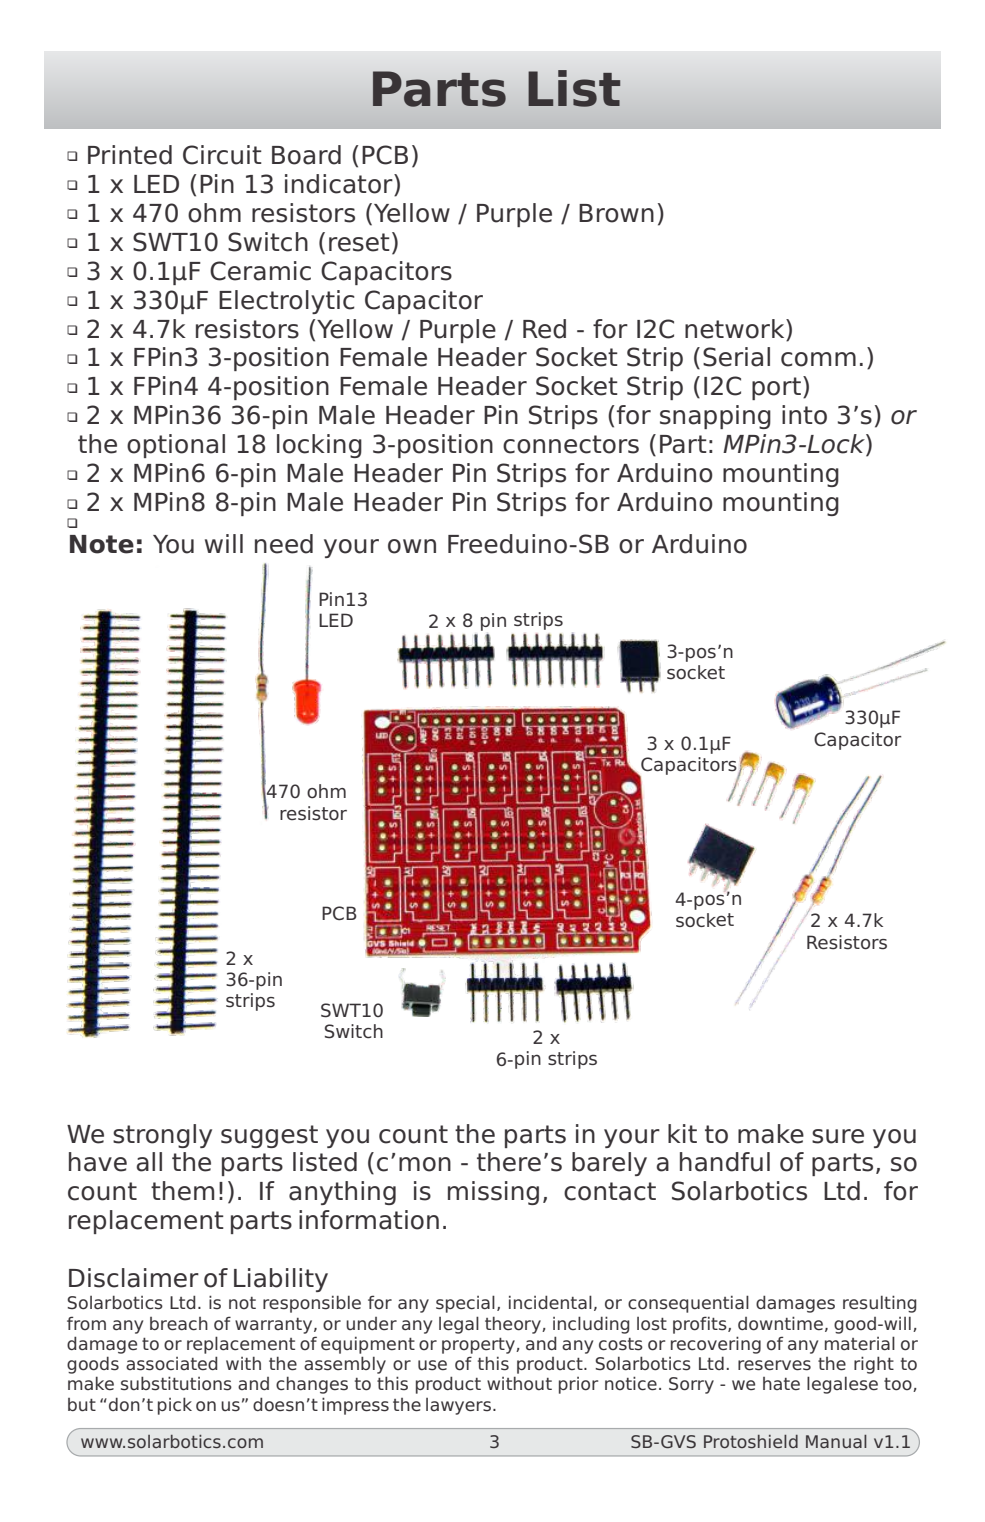  What do you see at coordinates (284, 544) in the image?
I see `need` at bounding box center [284, 544].
